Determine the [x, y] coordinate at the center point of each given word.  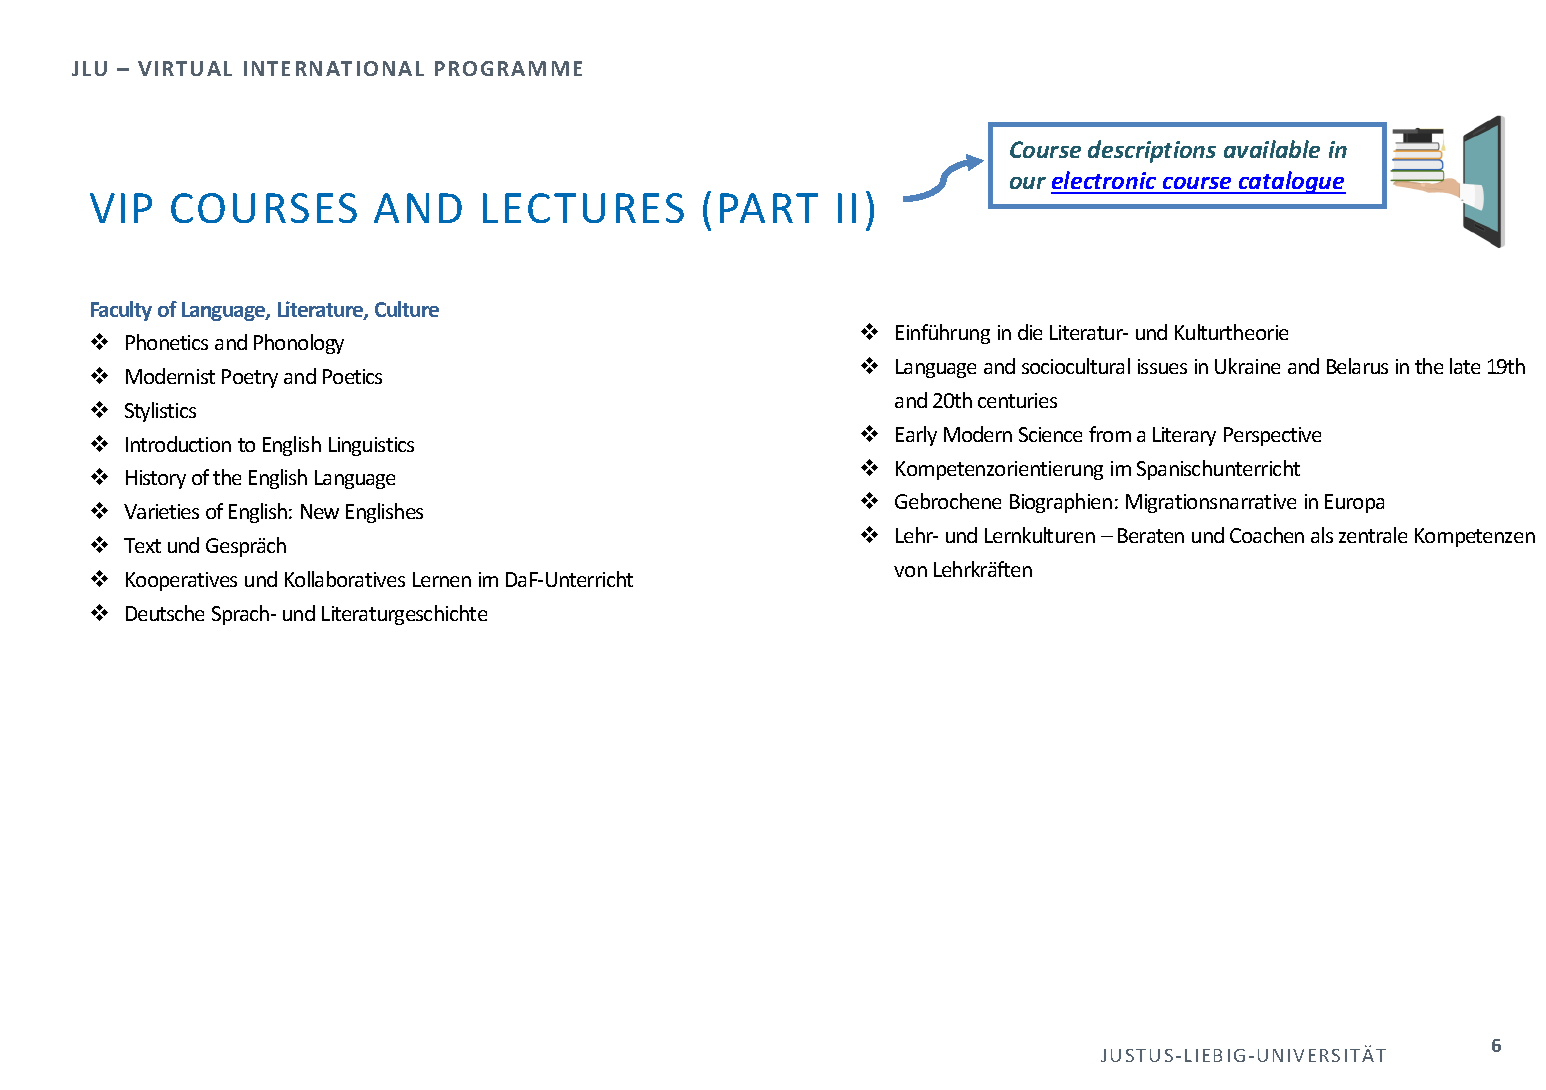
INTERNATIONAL [334, 68]
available [1272, 149]
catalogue [1291, 182]
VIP [121, 208]
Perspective [1272, 436]
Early [916, 436]
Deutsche [165, 613]
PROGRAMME [508, 68]
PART [769, 208]
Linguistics [371, 446]
